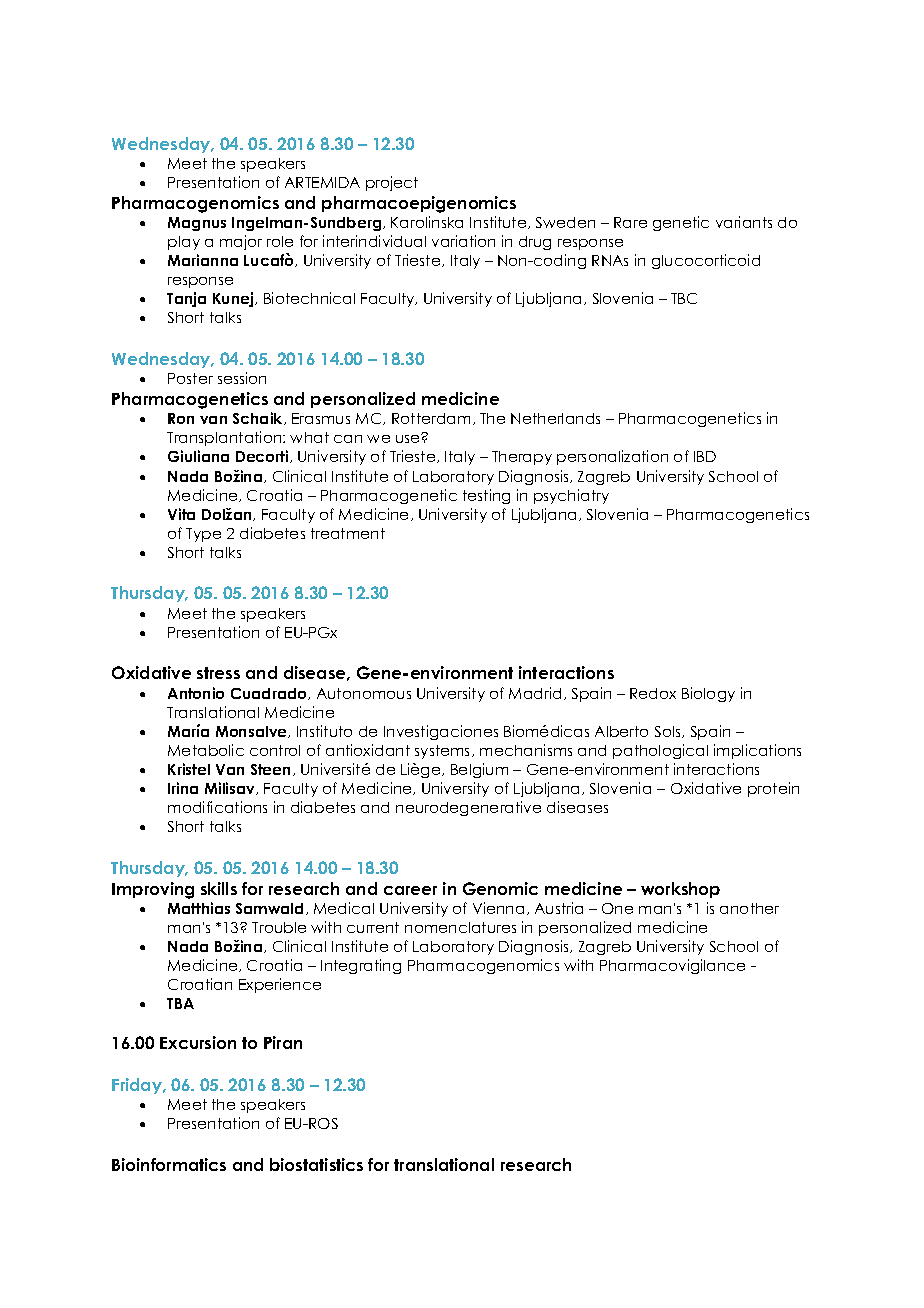 This document has height=1308, width=924. What do you see at coordinates (744, 222) in the document?
I see `variants` at bounding box center [744, 222].
